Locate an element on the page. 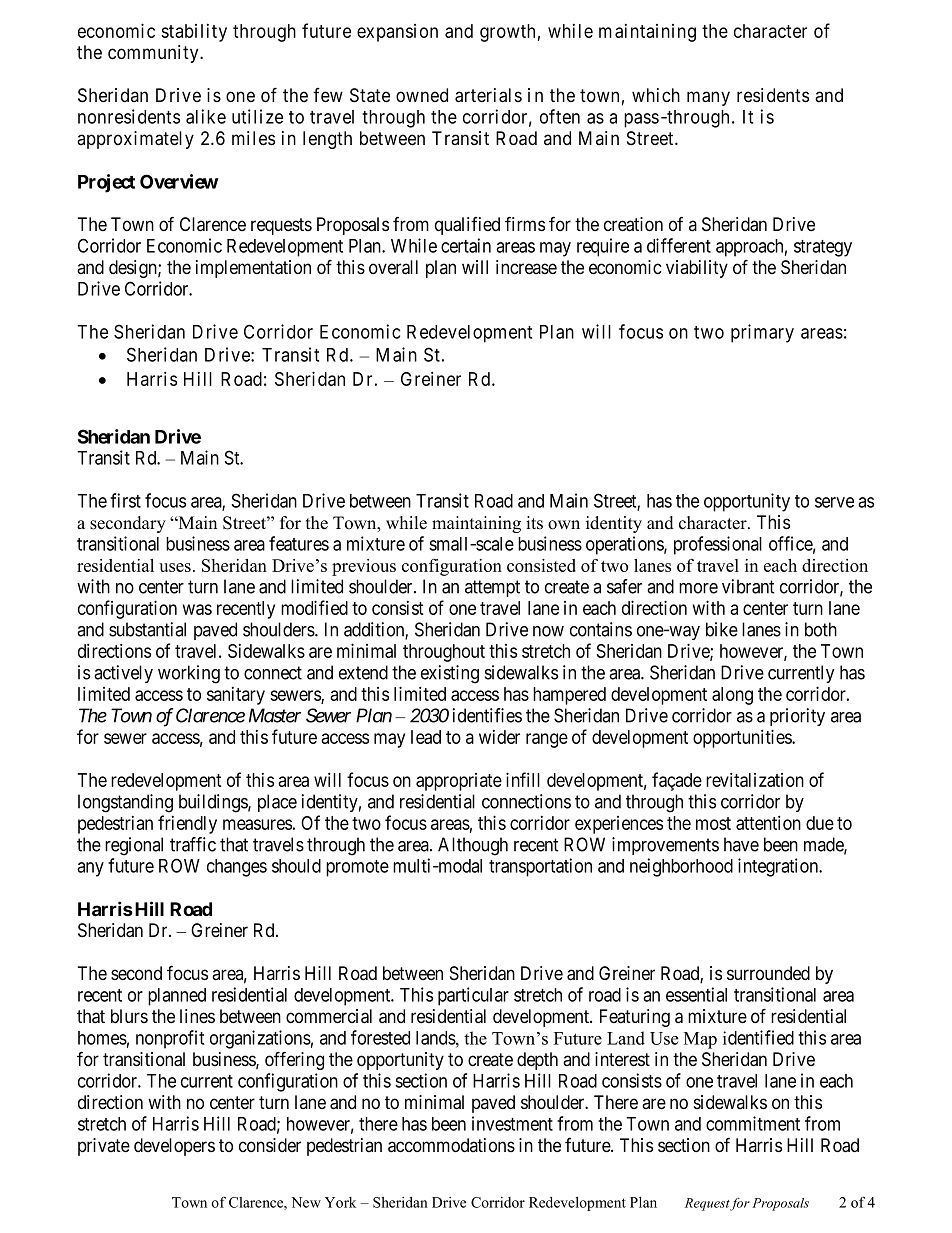 The width and height of the page is (952, 1233). increase is located at coordinates (526, 267).
